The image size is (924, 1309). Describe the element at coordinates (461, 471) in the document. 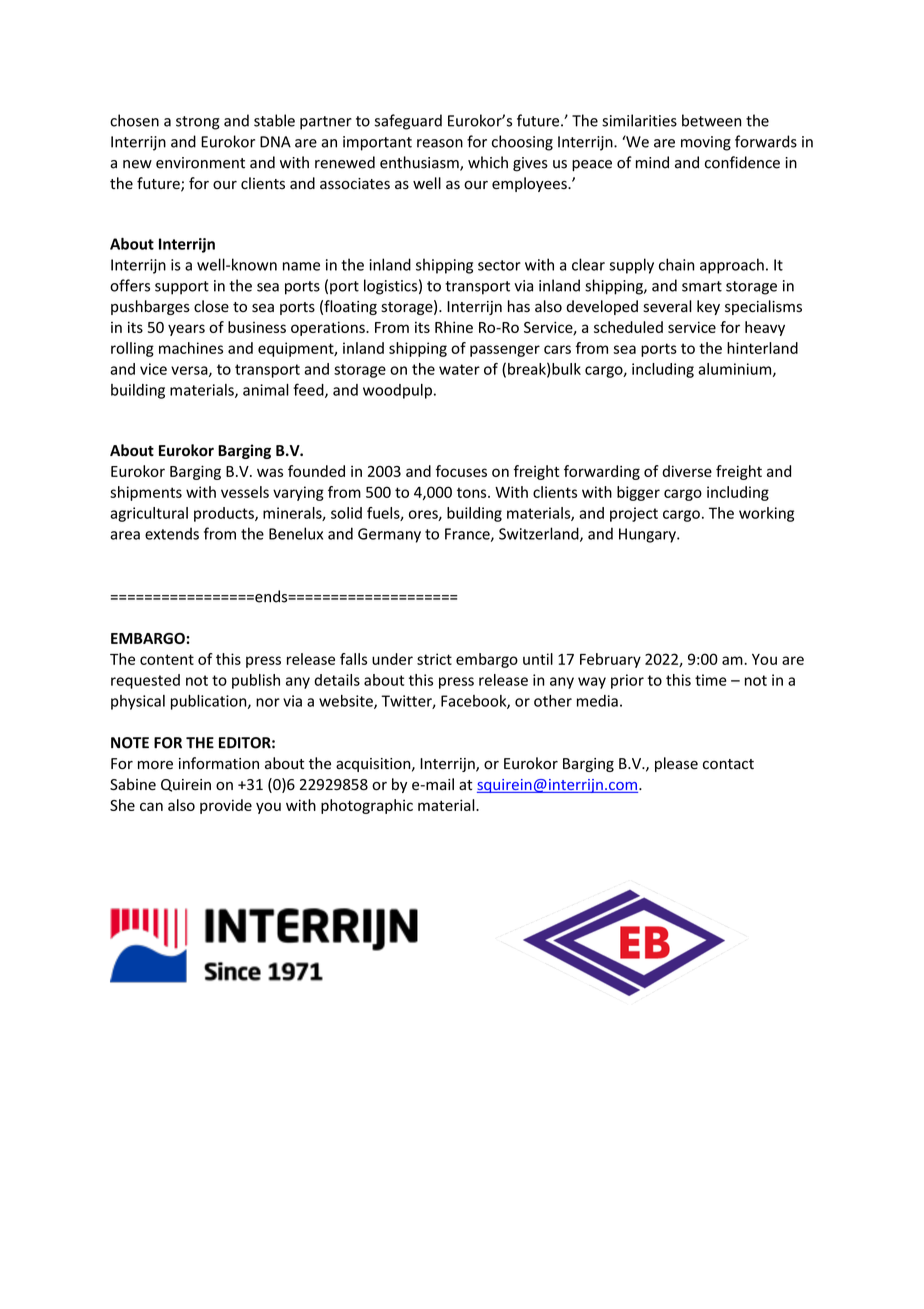

I see `focuses` at that location.
